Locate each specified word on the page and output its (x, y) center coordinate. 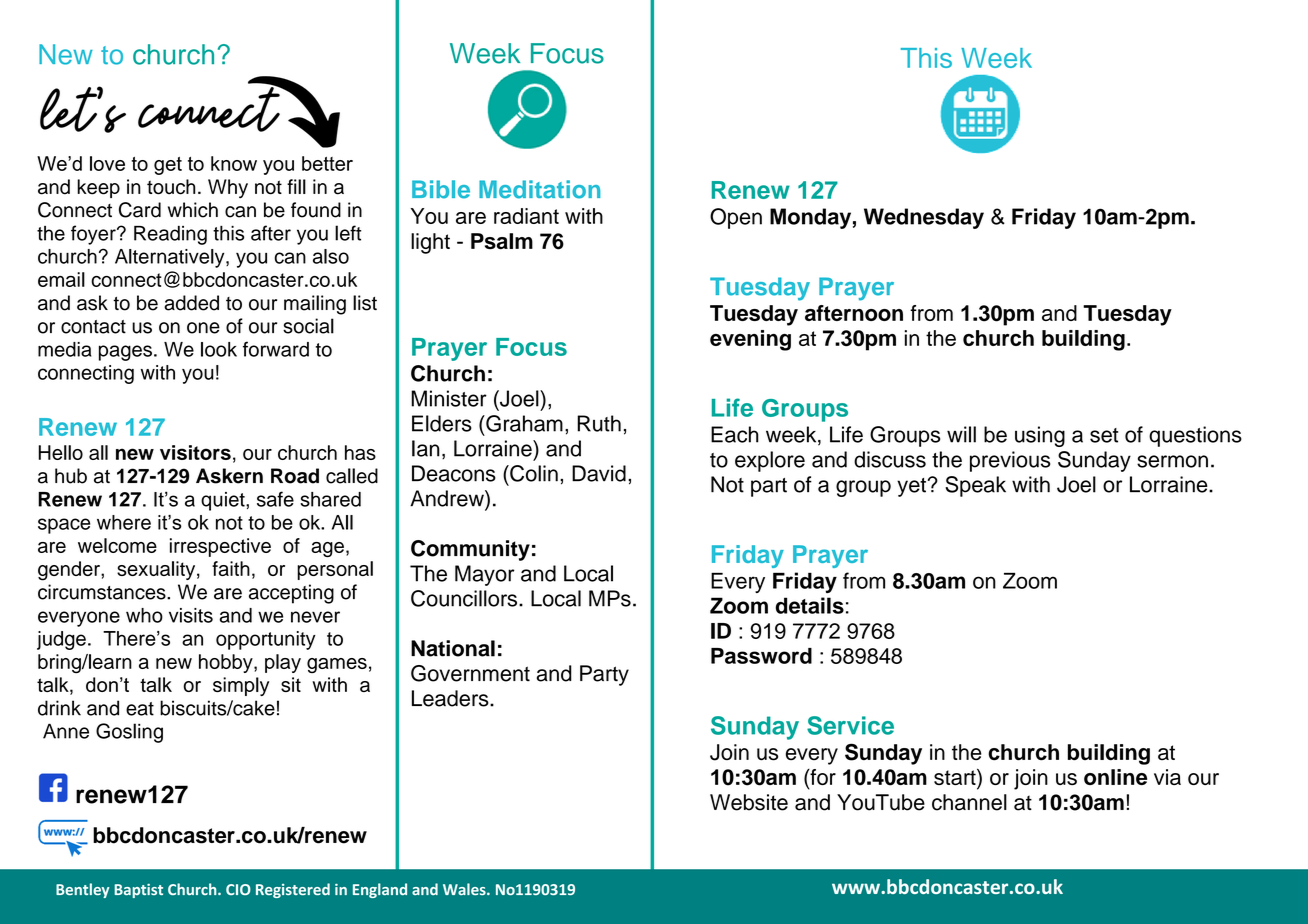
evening (750, 340)
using (1040, 436)
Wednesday (924, 218)
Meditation (539, 189)
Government (470, 673)
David (599, 473)
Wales (465, 889)
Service (850, 725)
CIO (238, 889)
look (219, 349)
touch (171, 187)
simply (241, 686)
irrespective (220, 547)
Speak (975, 486)
